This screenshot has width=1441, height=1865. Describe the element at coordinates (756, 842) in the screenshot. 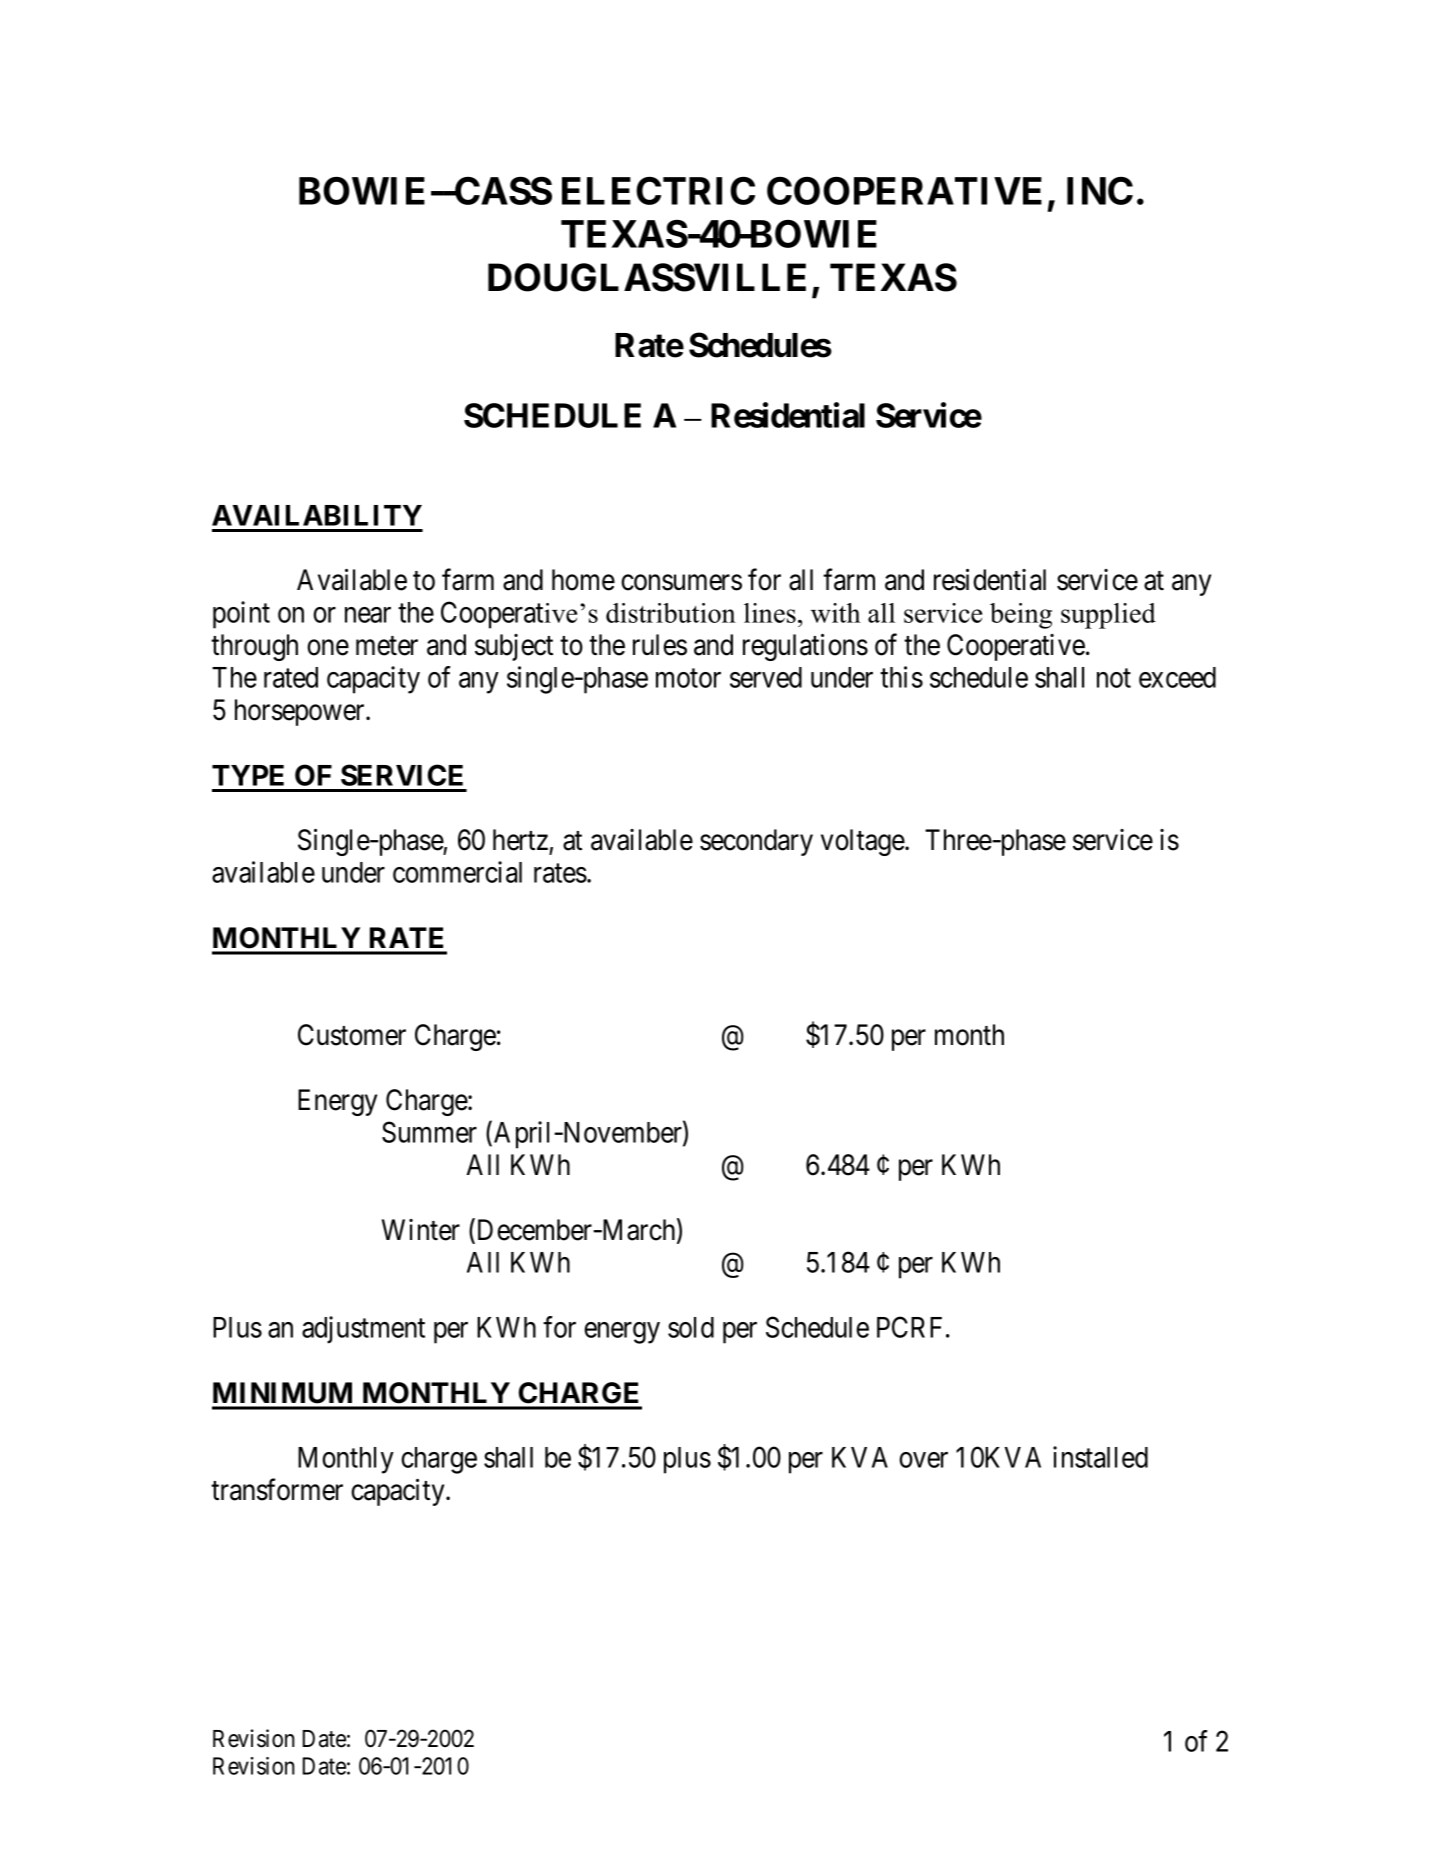

I see `secondary` at that location.
